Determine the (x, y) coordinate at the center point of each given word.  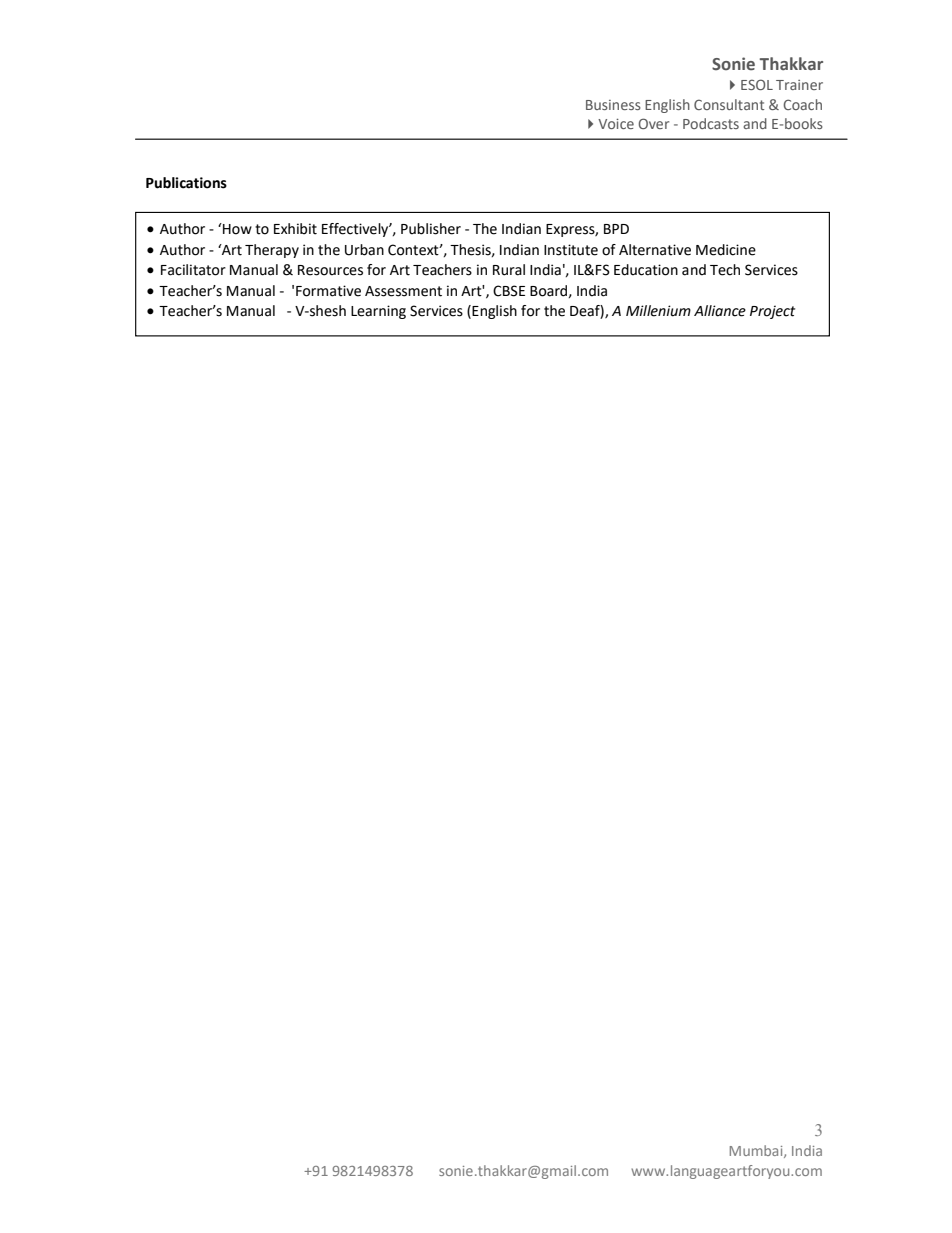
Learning (378, 312)
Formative (328, 291)
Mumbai (757, 1151)
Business (613, 105)
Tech (725, 270)
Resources (330, 270)
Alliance (720, 311)
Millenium (658, 311)
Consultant (729, 104)
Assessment (403, 291)
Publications (186, 183)
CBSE (509, 291)
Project (772, 312)
